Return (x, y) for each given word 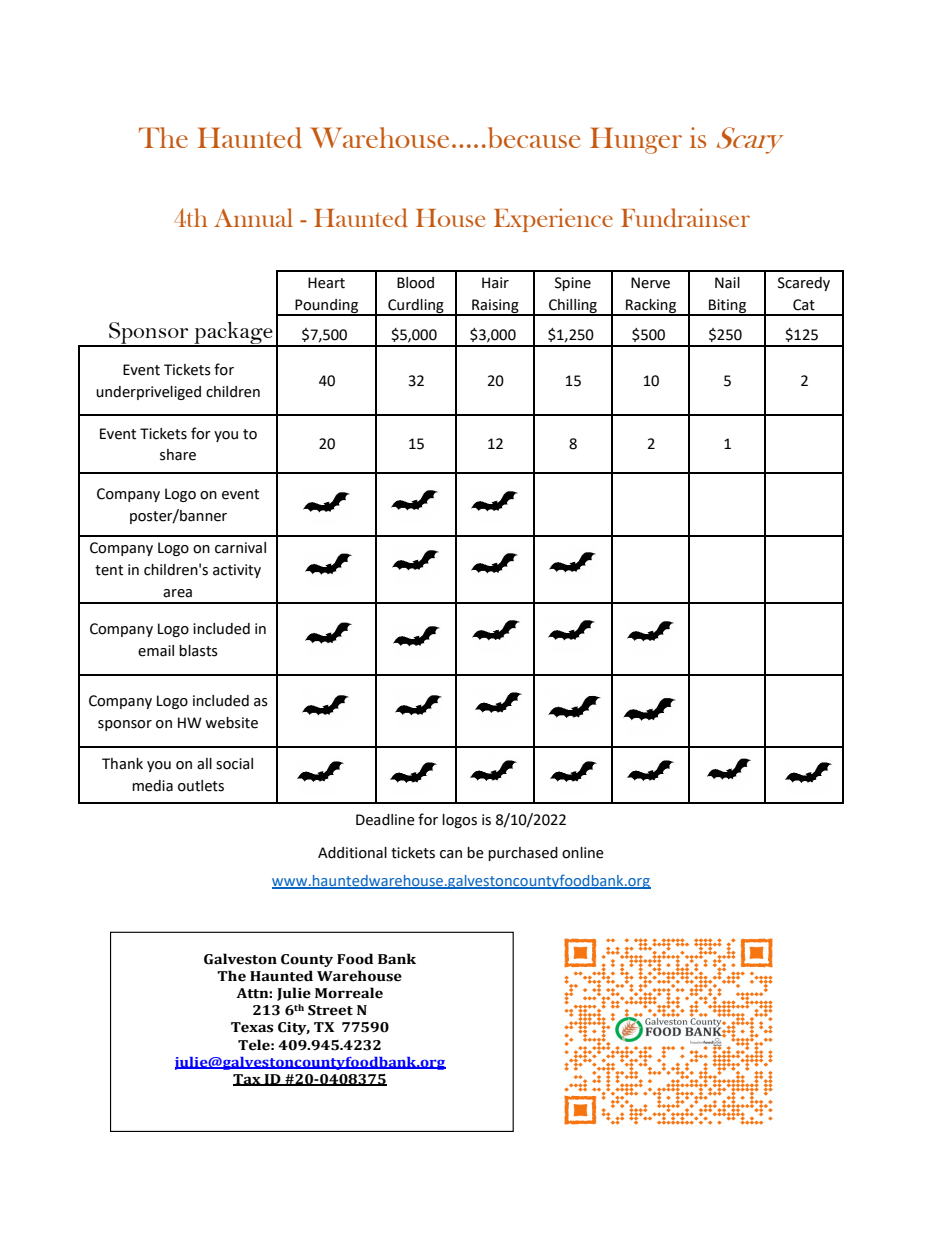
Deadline (385, 820)
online (583, 853)
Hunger (636, 140)
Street (330, 1010)
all (204, 764)
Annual (253, 217)
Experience (553, 220)
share (178, 455)
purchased (523, 854)
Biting (728, 307)
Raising (495, 307)
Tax (248, 1080)
